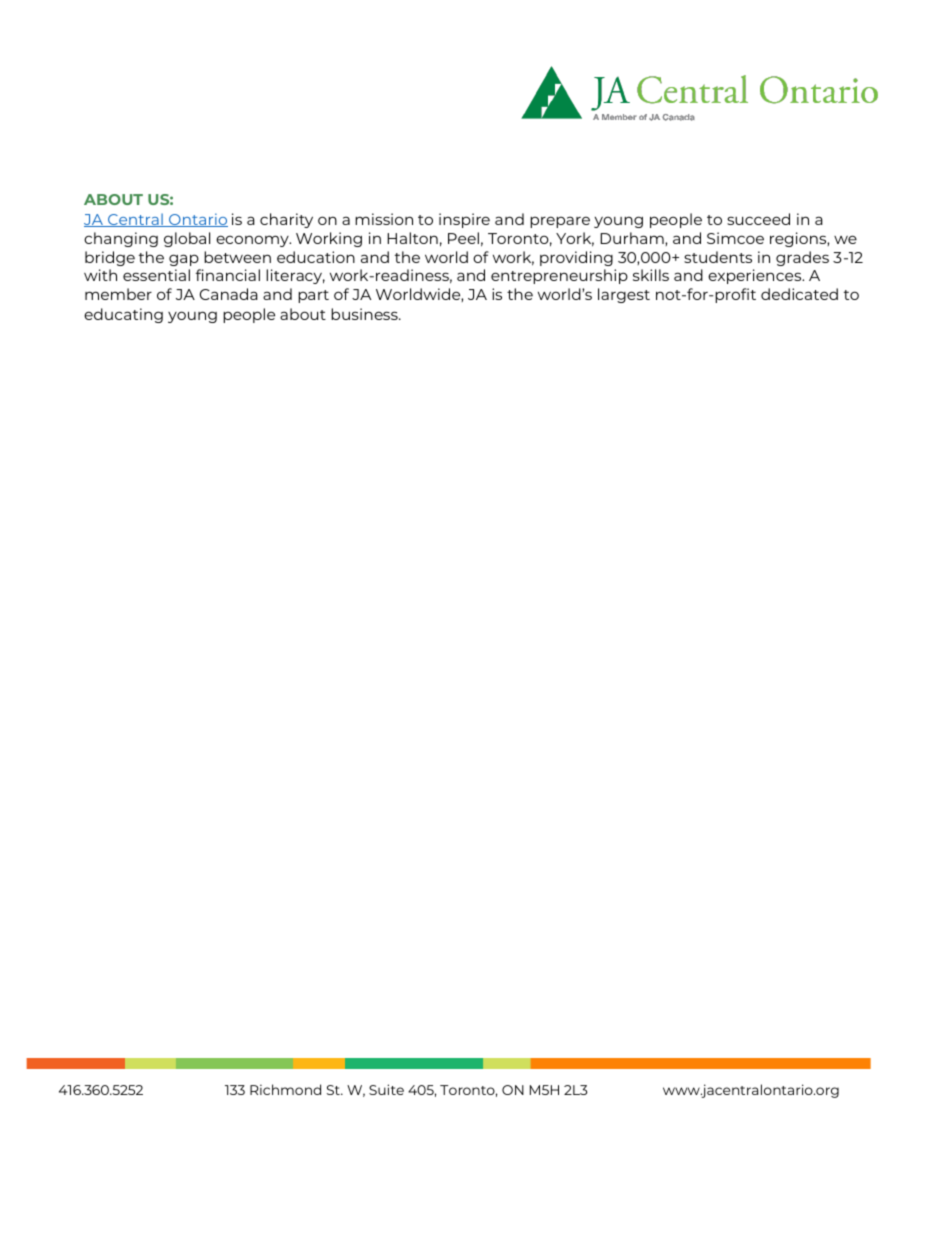 Image resolution: width=952 pixels, height=1233 pixels. I want to click on largest, so click(624, 295).
